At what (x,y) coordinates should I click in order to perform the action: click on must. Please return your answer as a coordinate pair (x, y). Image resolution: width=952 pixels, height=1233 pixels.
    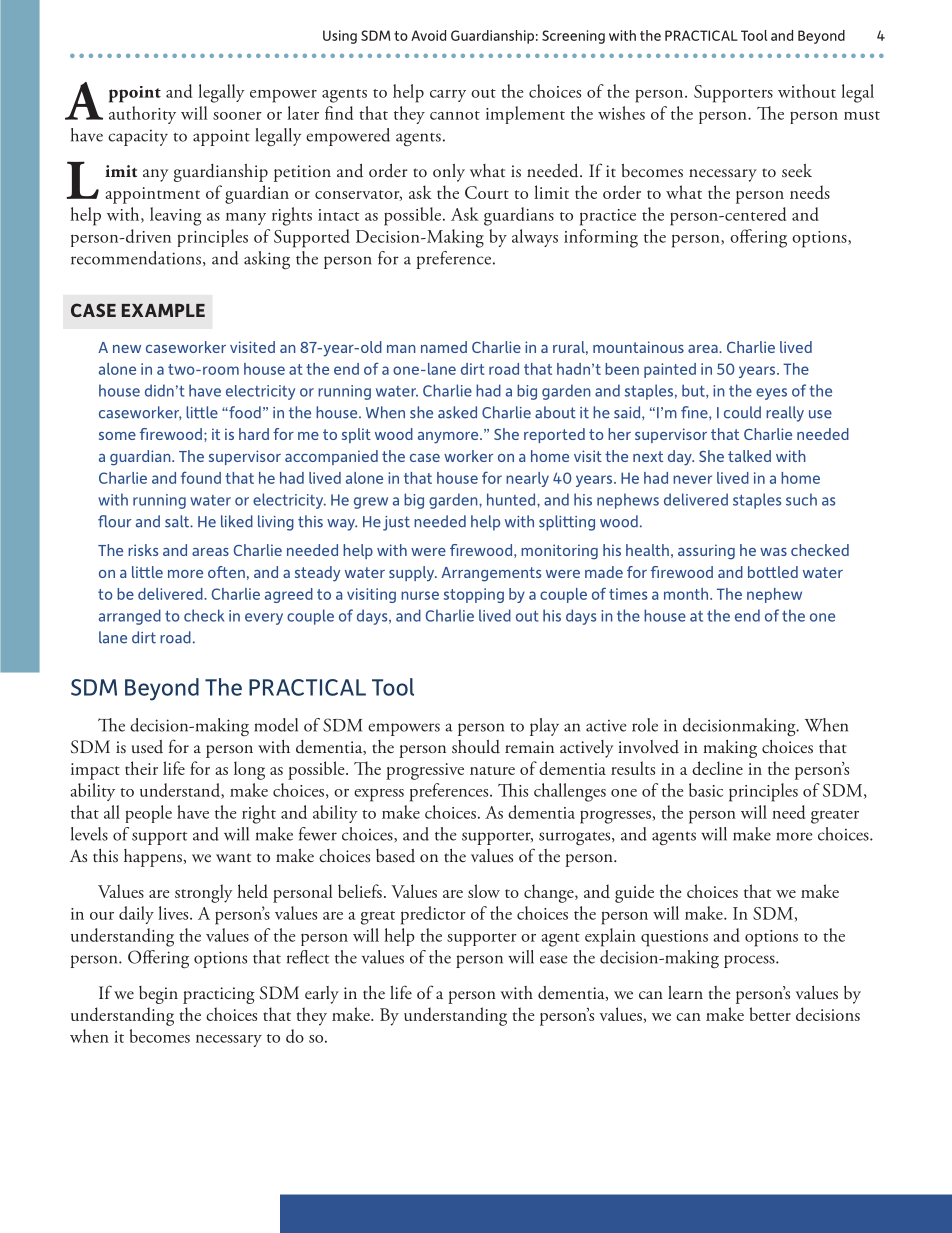
    Looking at the image, I should click on (862, 115).
